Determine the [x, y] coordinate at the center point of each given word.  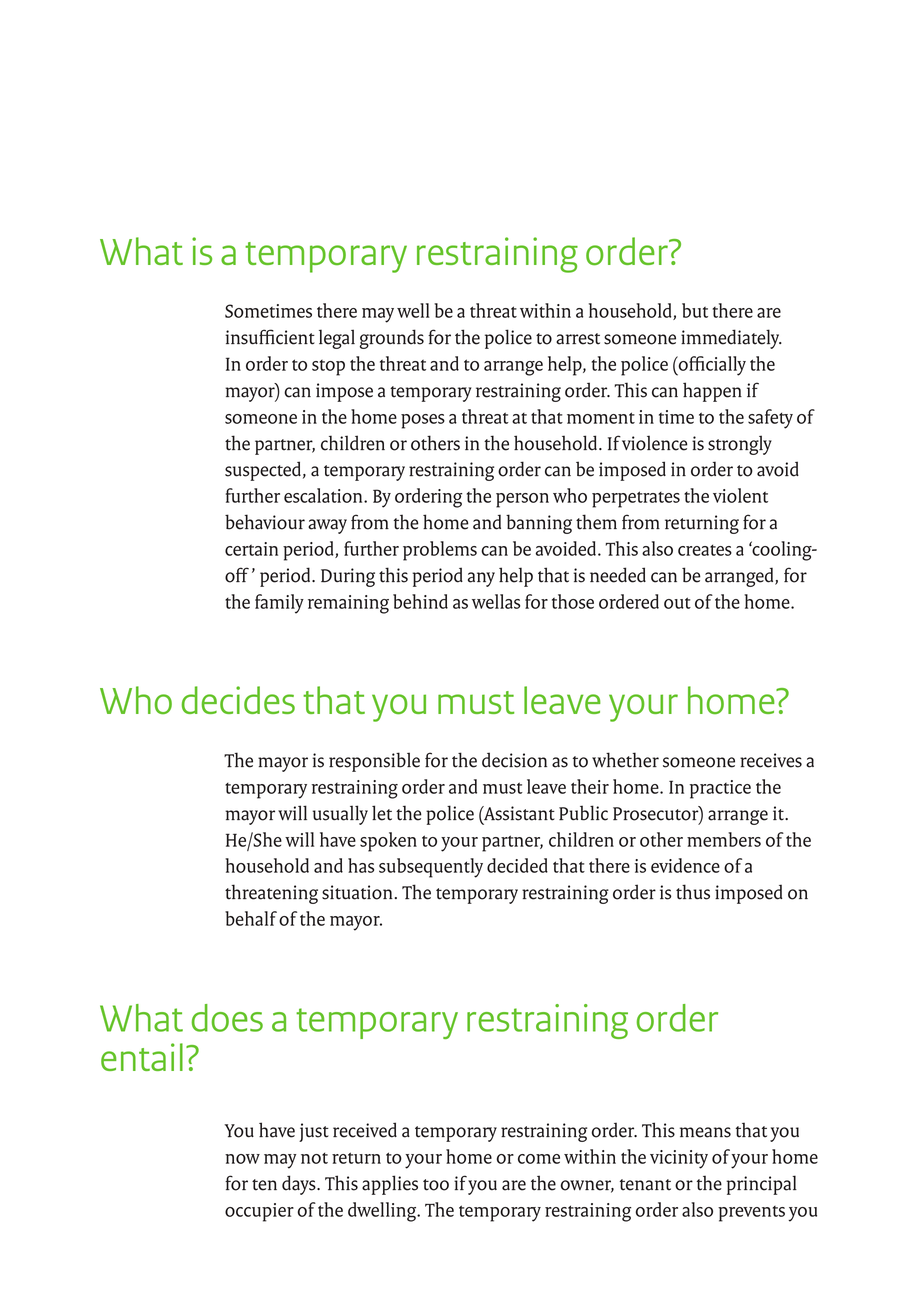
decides [238, 700]
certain [251, 549]
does [227, 1018]
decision [514, 760]
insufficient [270, 337]
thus [693, 892]
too [436, 1185]
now [242, 1159]
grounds [392, 339]
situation [358, 892]
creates [705, 550]
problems [440, 551]
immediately [731, 339]
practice [720, 789]
